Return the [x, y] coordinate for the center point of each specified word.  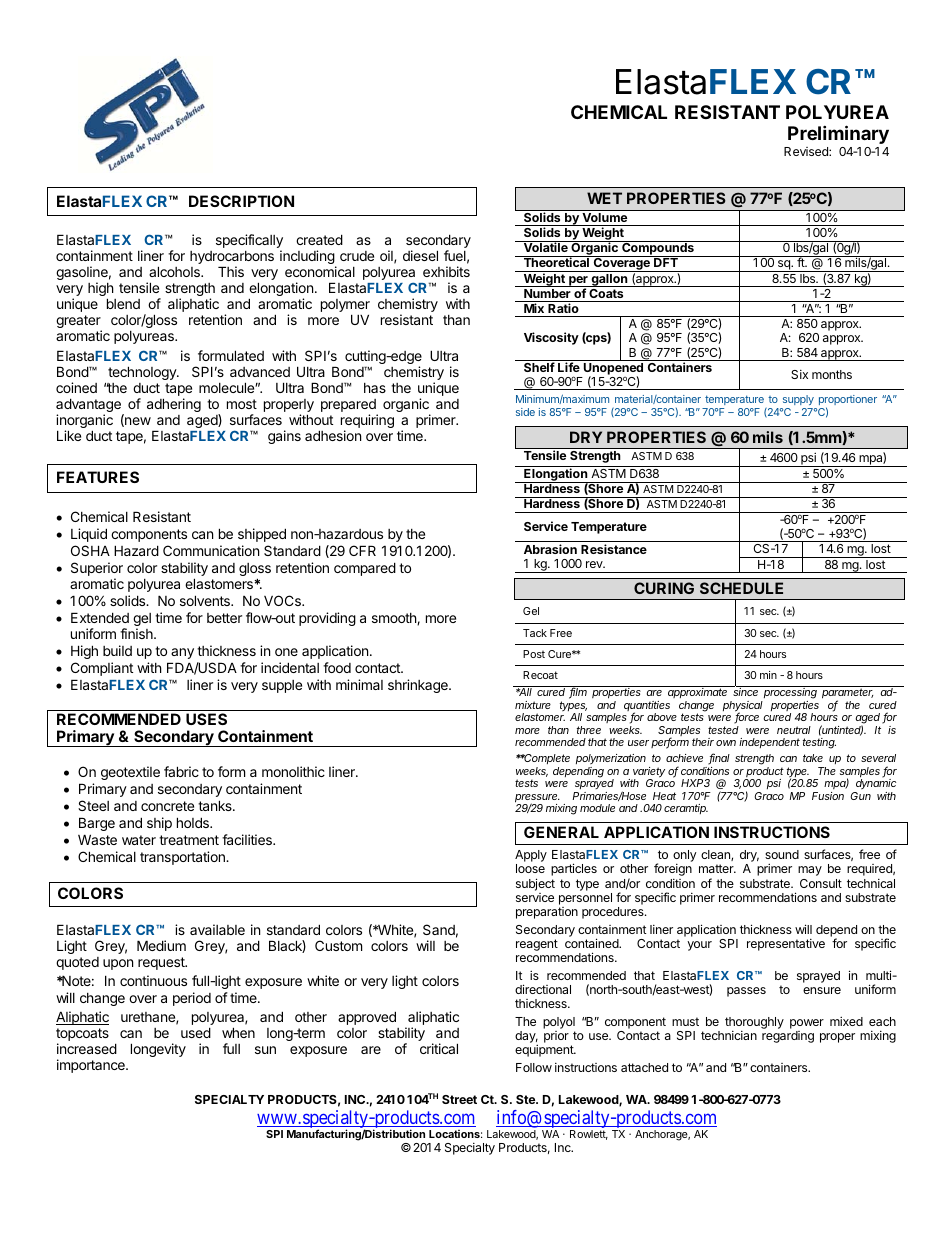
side [525, 412]
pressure [537, 799]
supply [798, 402]
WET [604, 198]
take [813, 758]
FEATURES [98, 477]
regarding [788, 1037]
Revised [807, 151]
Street [459, 1099]
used [196, 1032]
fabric [181, 771]
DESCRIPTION [241, 201]
